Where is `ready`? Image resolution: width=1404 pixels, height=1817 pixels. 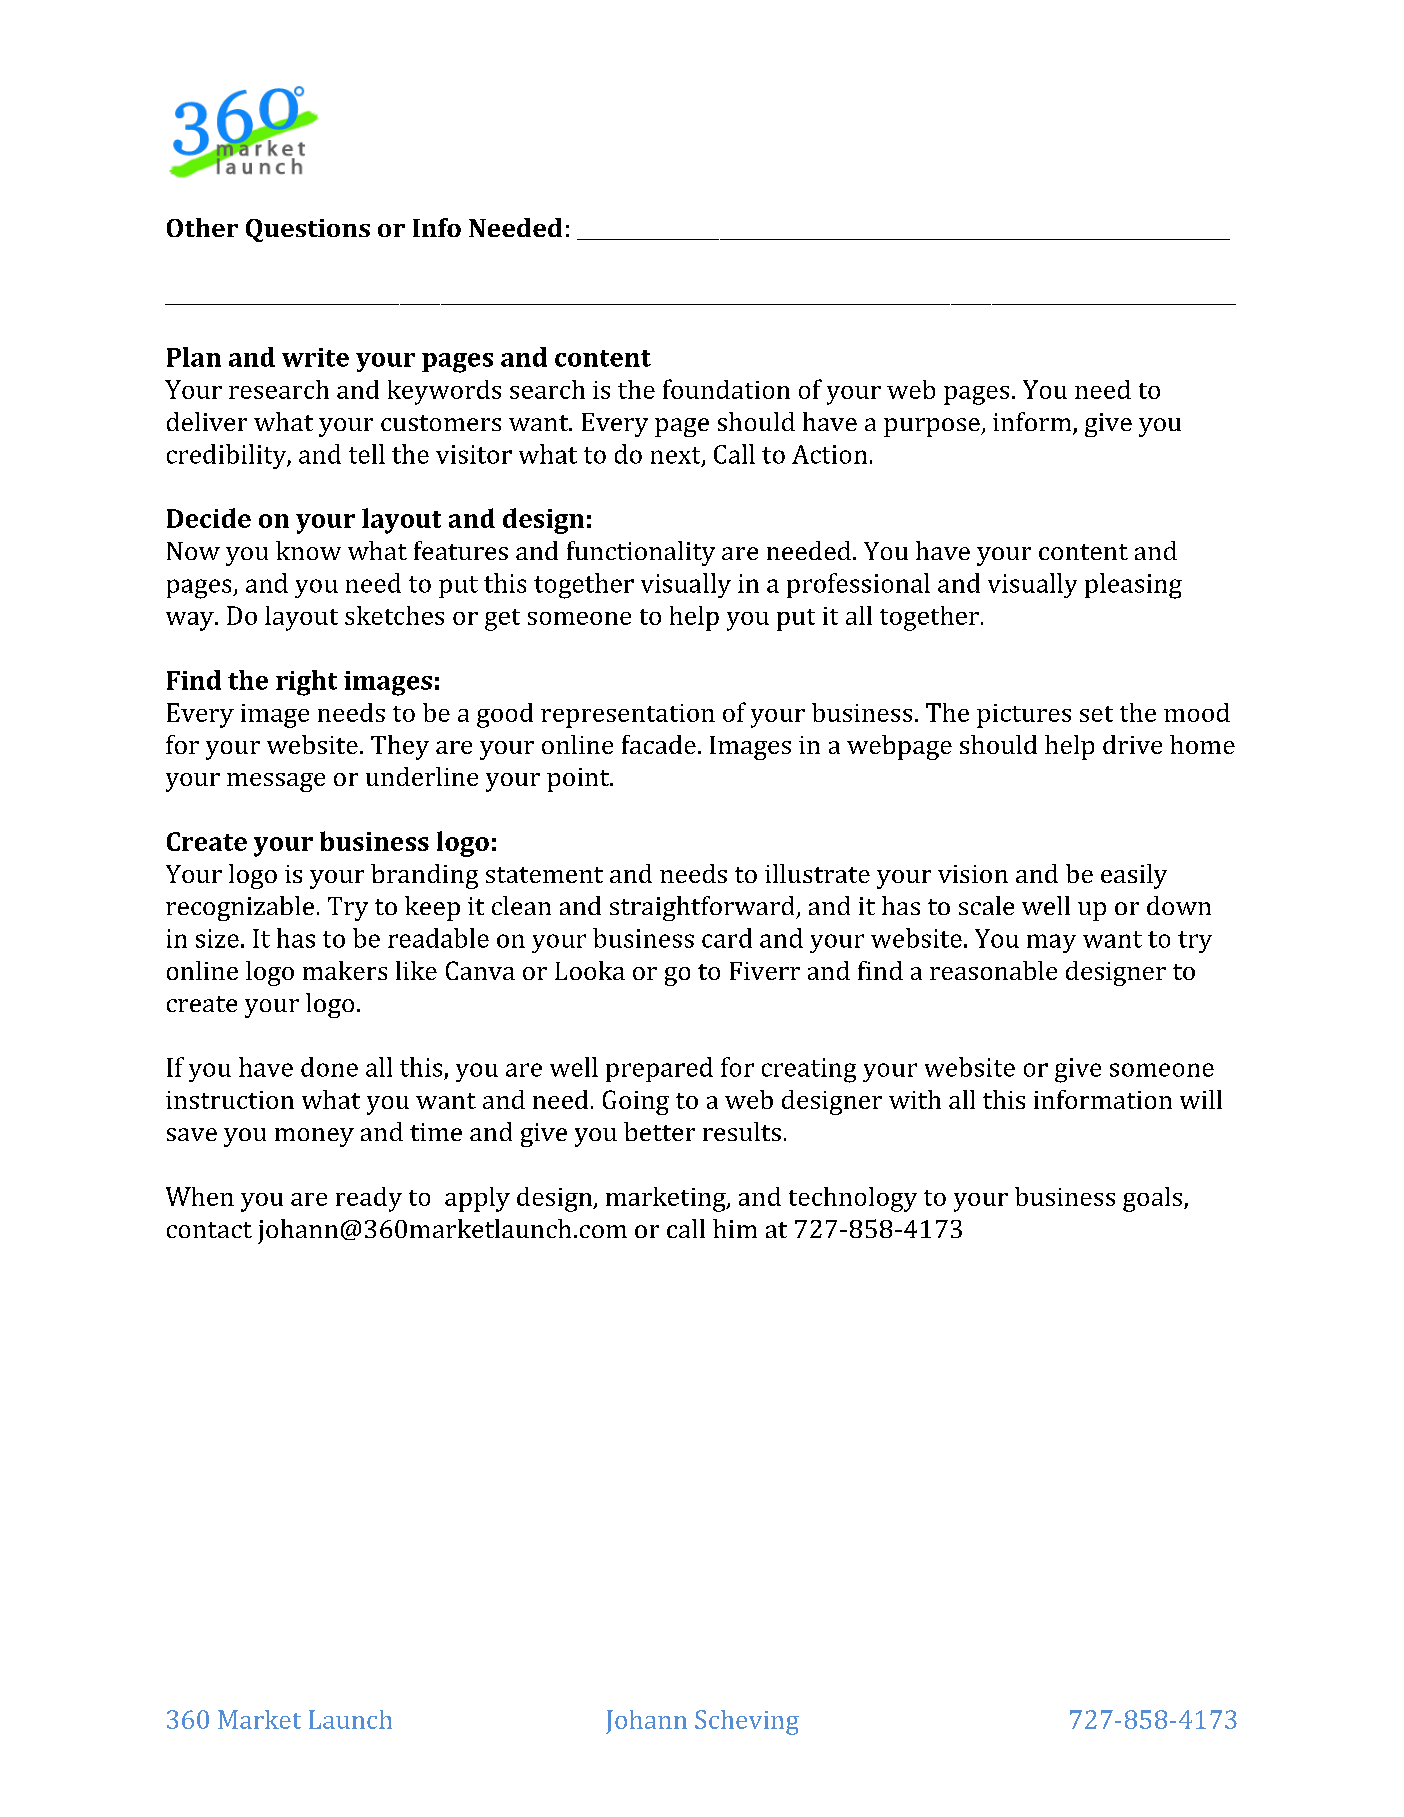
ready is located at coordinates (369, 1199).
